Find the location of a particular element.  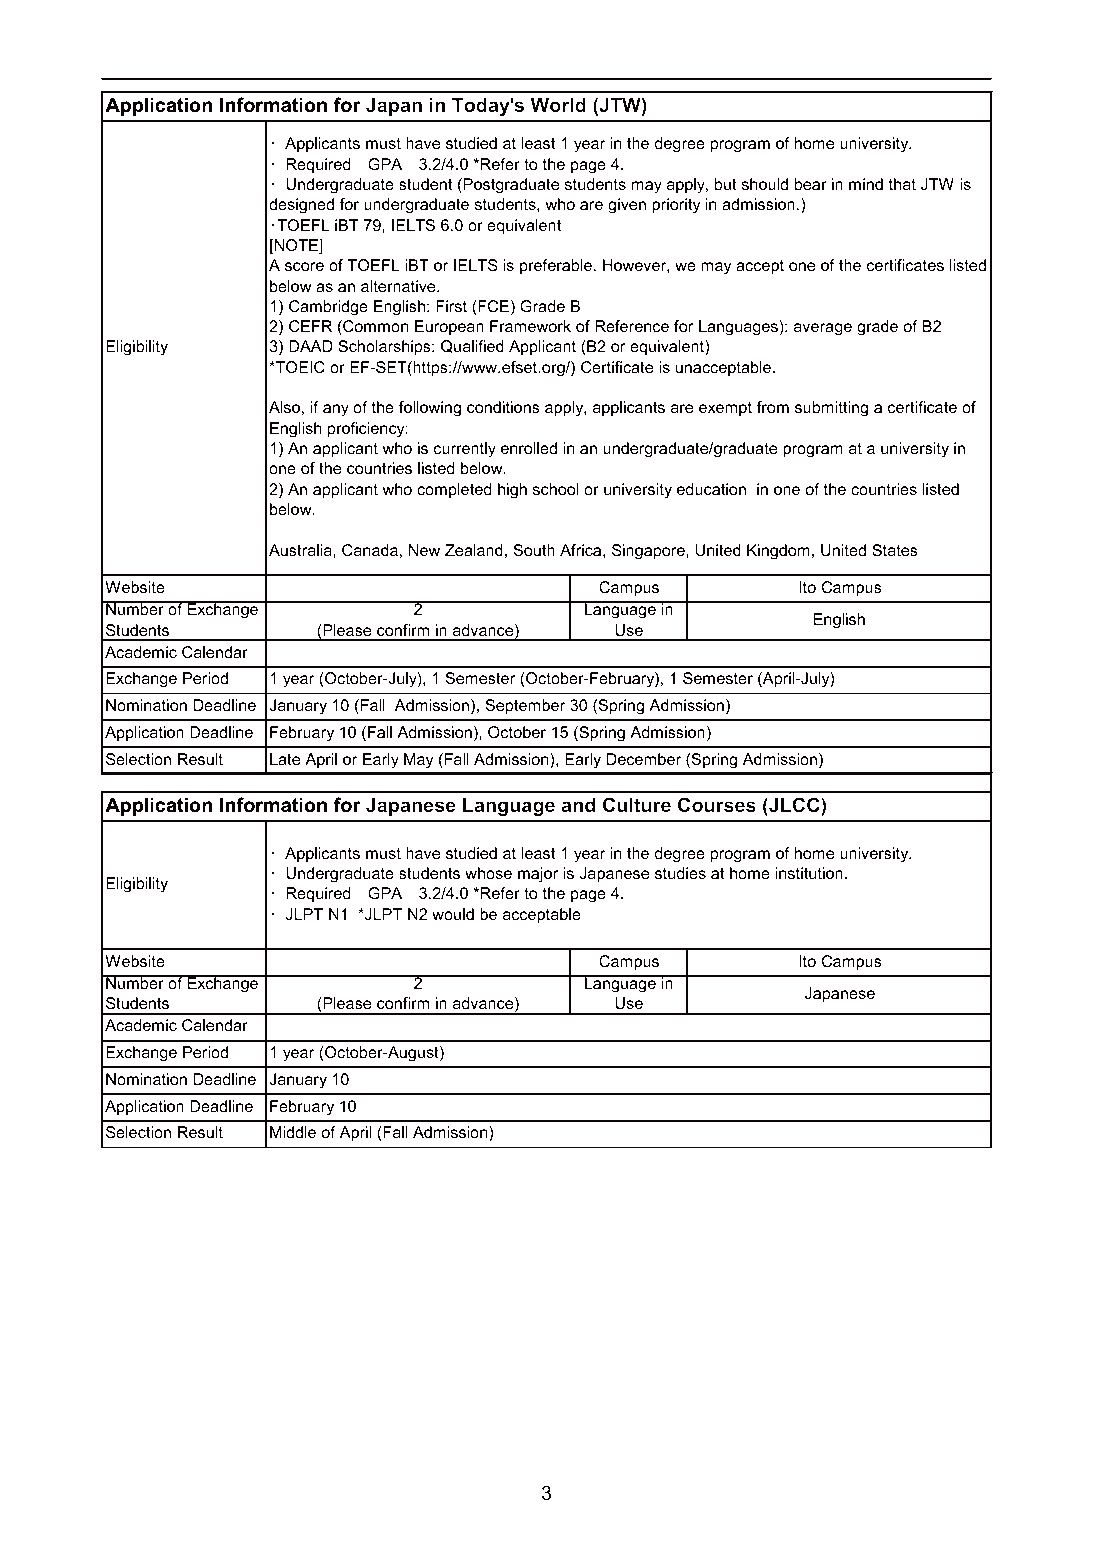

Singapore is located at coordinates (649, 552).
